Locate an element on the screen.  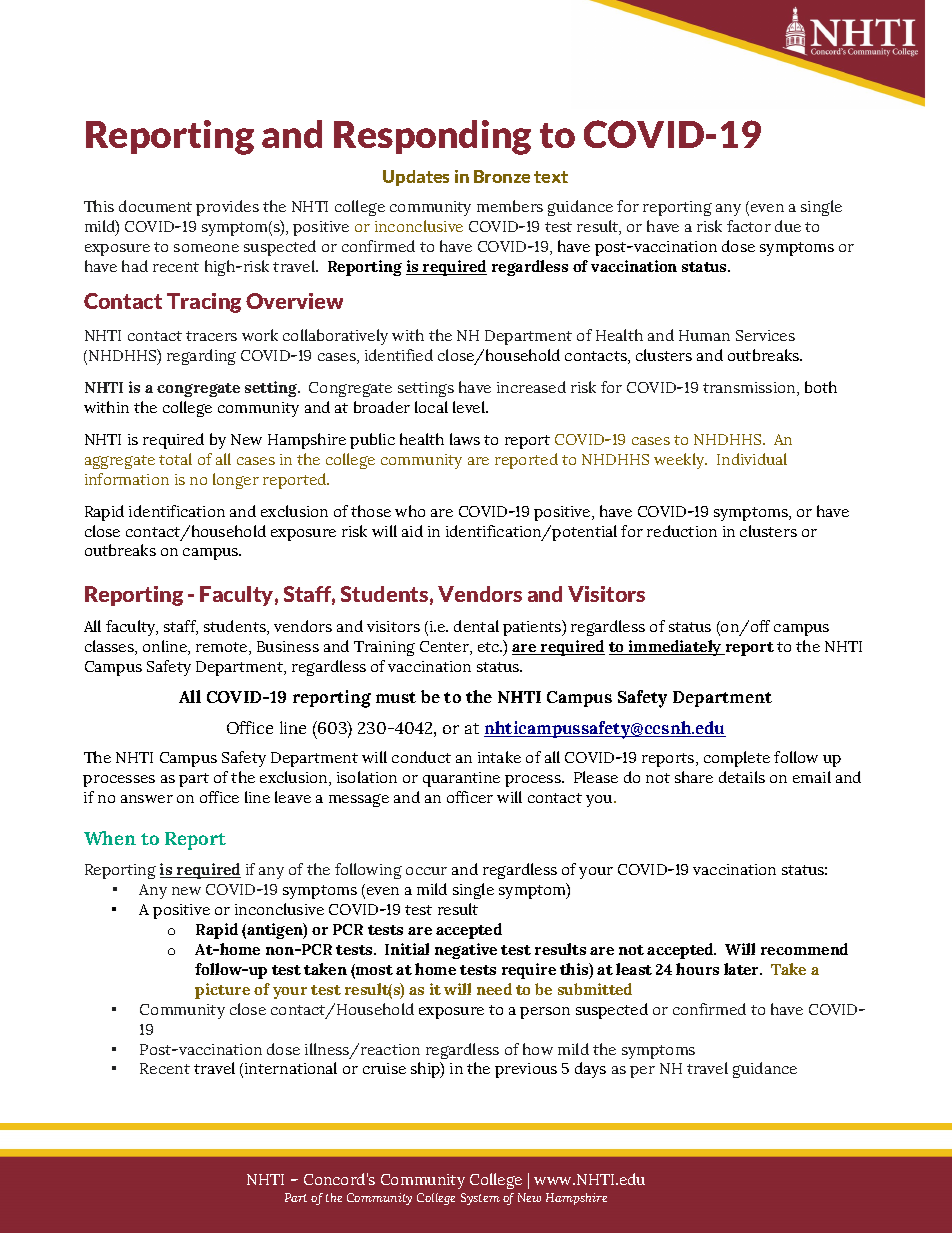
international is located at coordinates (291, 1068).
